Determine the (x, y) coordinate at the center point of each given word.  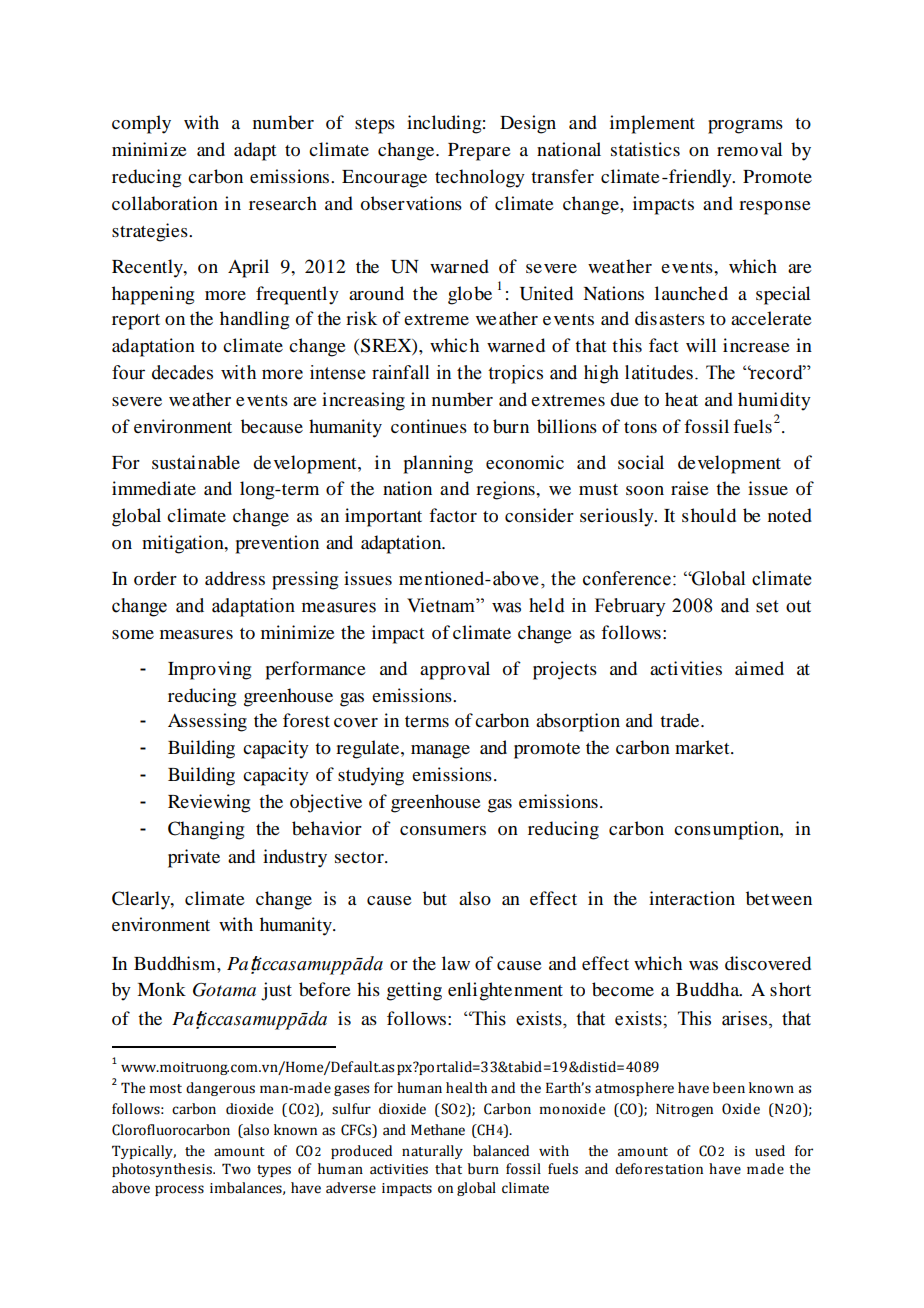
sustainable (196, 462)
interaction (692, 898)
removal (749, 149)
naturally (432, 1152)
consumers (443, 830)
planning (438, 464)
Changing (206, 830)
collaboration (165, 203)
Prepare (479, 152)
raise (690, 488)
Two (236, 1169)
